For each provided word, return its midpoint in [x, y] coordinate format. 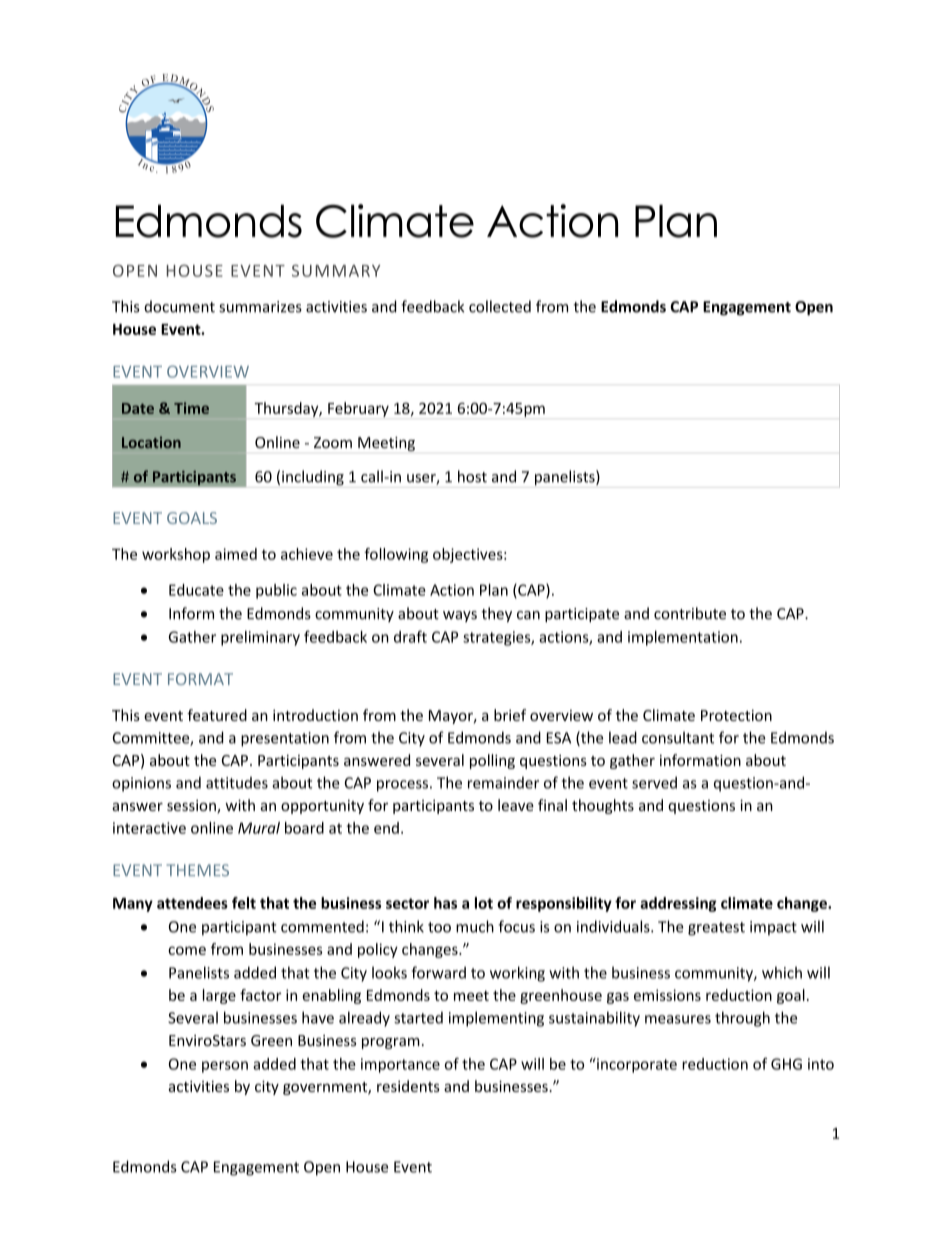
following [396, 555]
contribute [690, 613]
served [654, 782]
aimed [236, 554]
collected [500, 306]
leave [516, 805]
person [225, 1067]
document [179, 306]
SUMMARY [336, 270]
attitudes [237, 783]
